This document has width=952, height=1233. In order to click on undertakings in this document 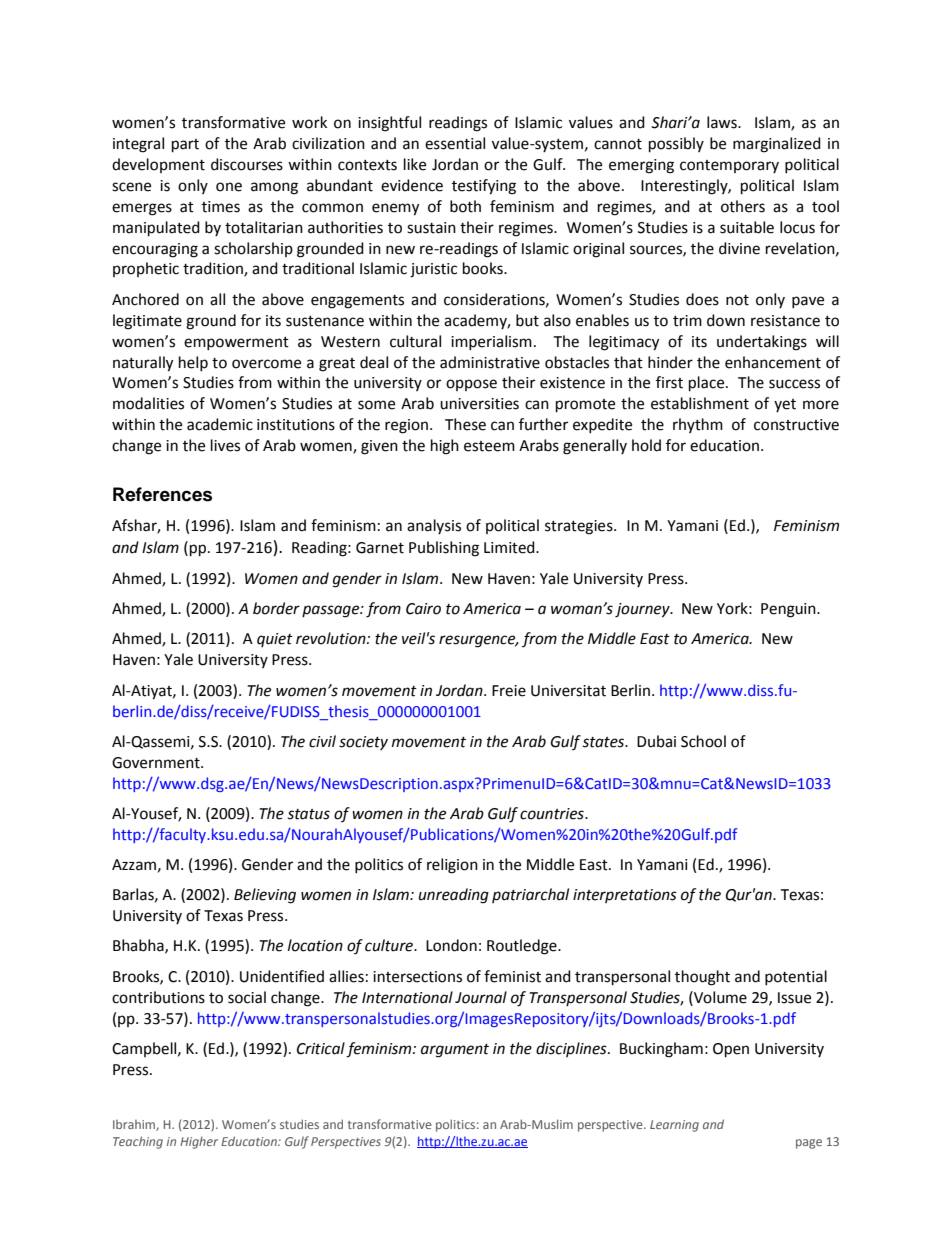, I will do `click(762, 343)`.
